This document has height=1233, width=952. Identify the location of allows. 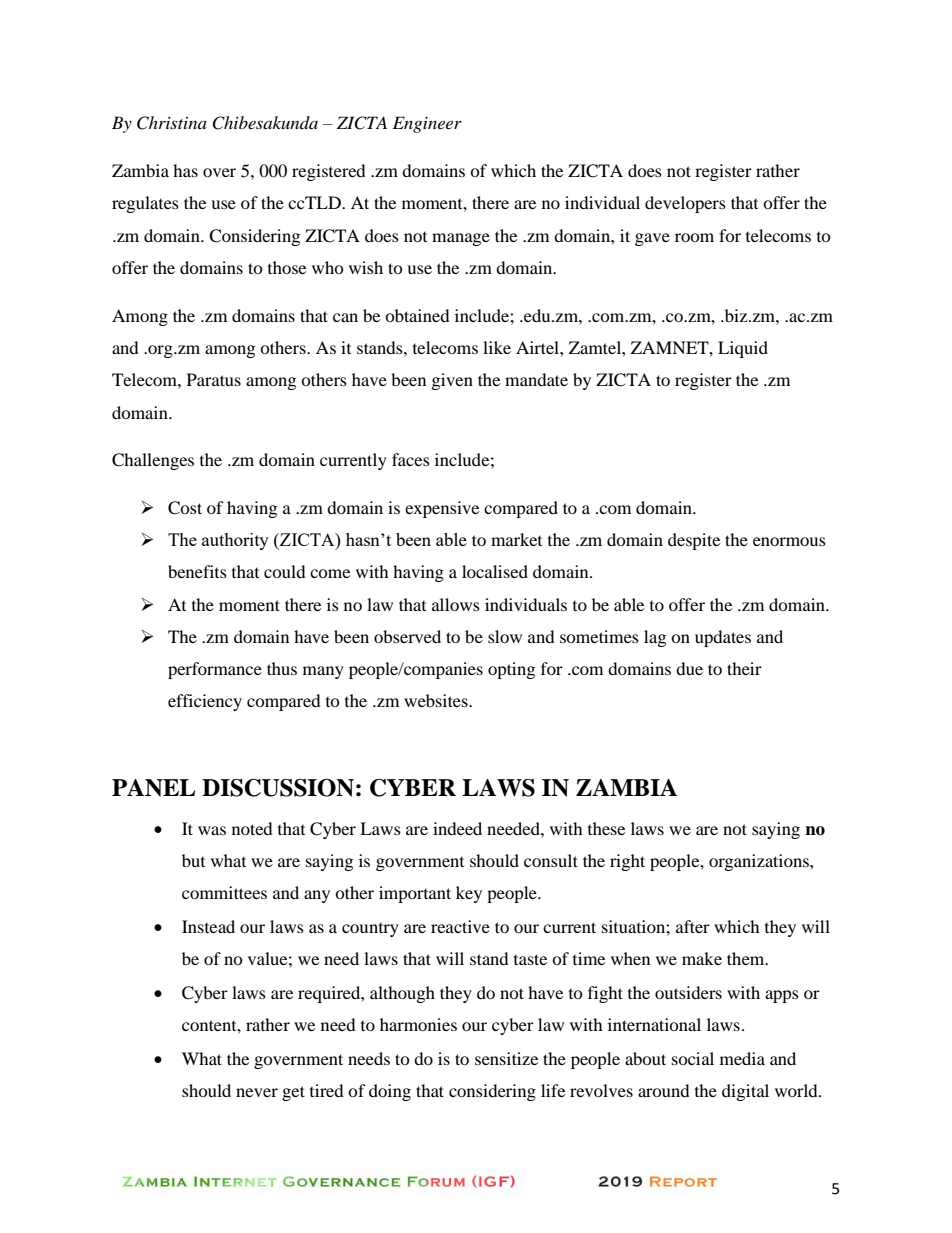
(456, 604).
